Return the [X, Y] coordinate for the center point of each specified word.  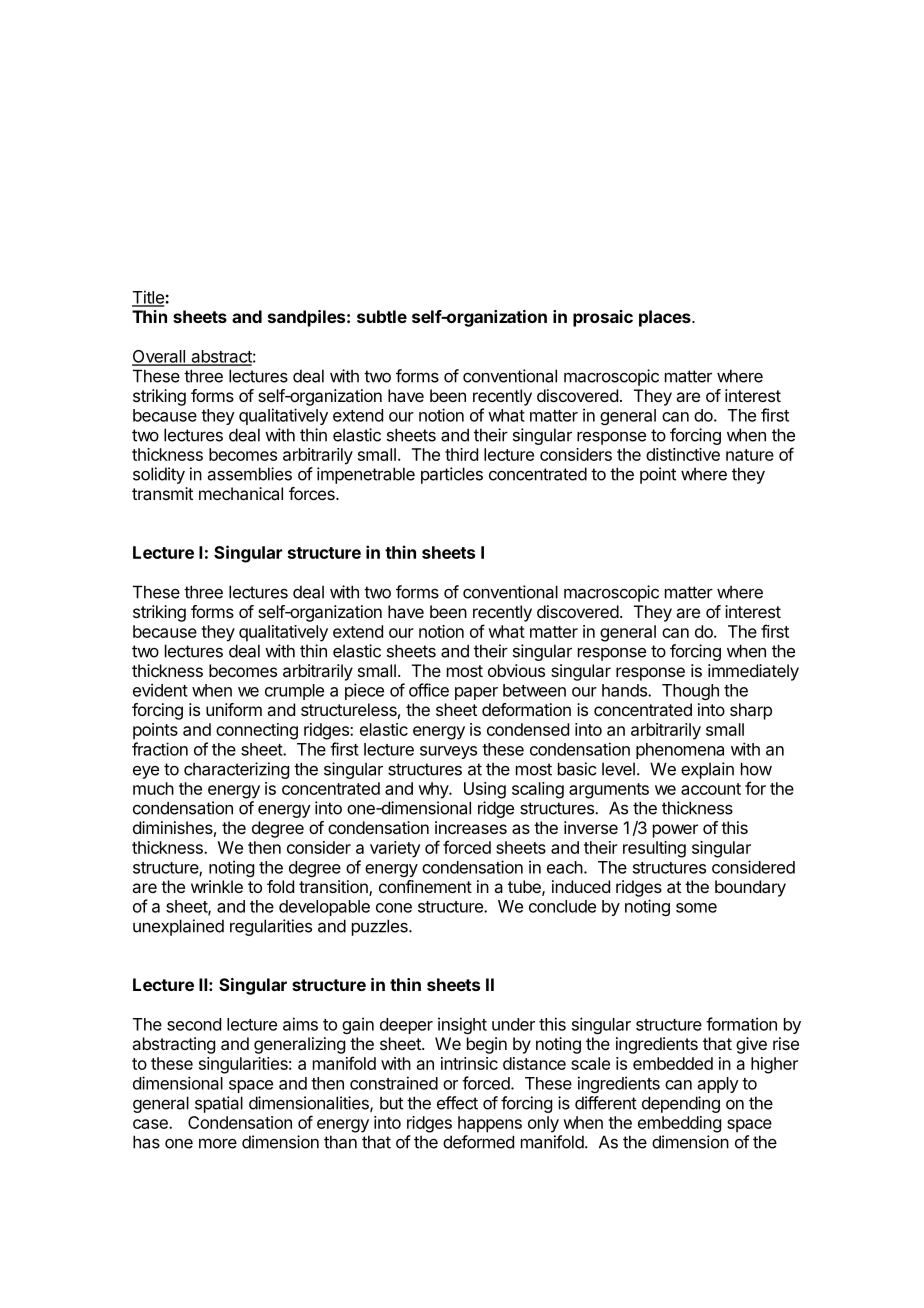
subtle [382, 316]
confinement [425, 886]
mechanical [241, 493]
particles [452, 475]
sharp [751, 711]
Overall [159, 357]
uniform [234, 709]
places [666, 318]
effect [457, 1103]
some [696, 908]
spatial [219, 1104]
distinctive [683, 454]
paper [476, 693]
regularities [271, 927]
